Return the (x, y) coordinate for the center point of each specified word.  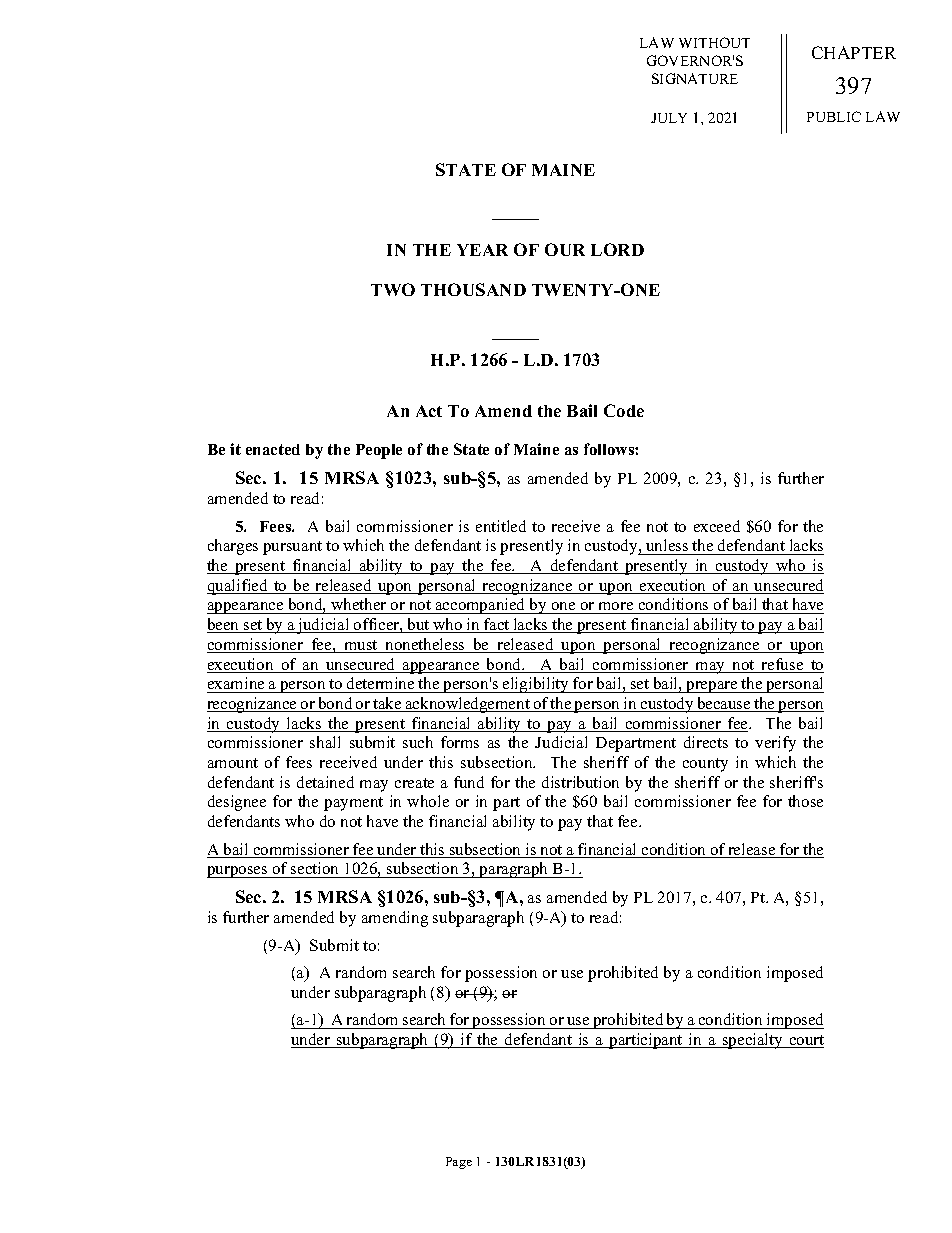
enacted (273, 449)
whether (359, 606)
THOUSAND (473, 289)
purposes (238, 872)
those (805, 801)
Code (624, 410)
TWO (393, 289)
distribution (580, 782)
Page (459, 1163)
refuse (783, 665)
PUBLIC (834, 116)
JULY (669, 118)
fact (497, 625)
